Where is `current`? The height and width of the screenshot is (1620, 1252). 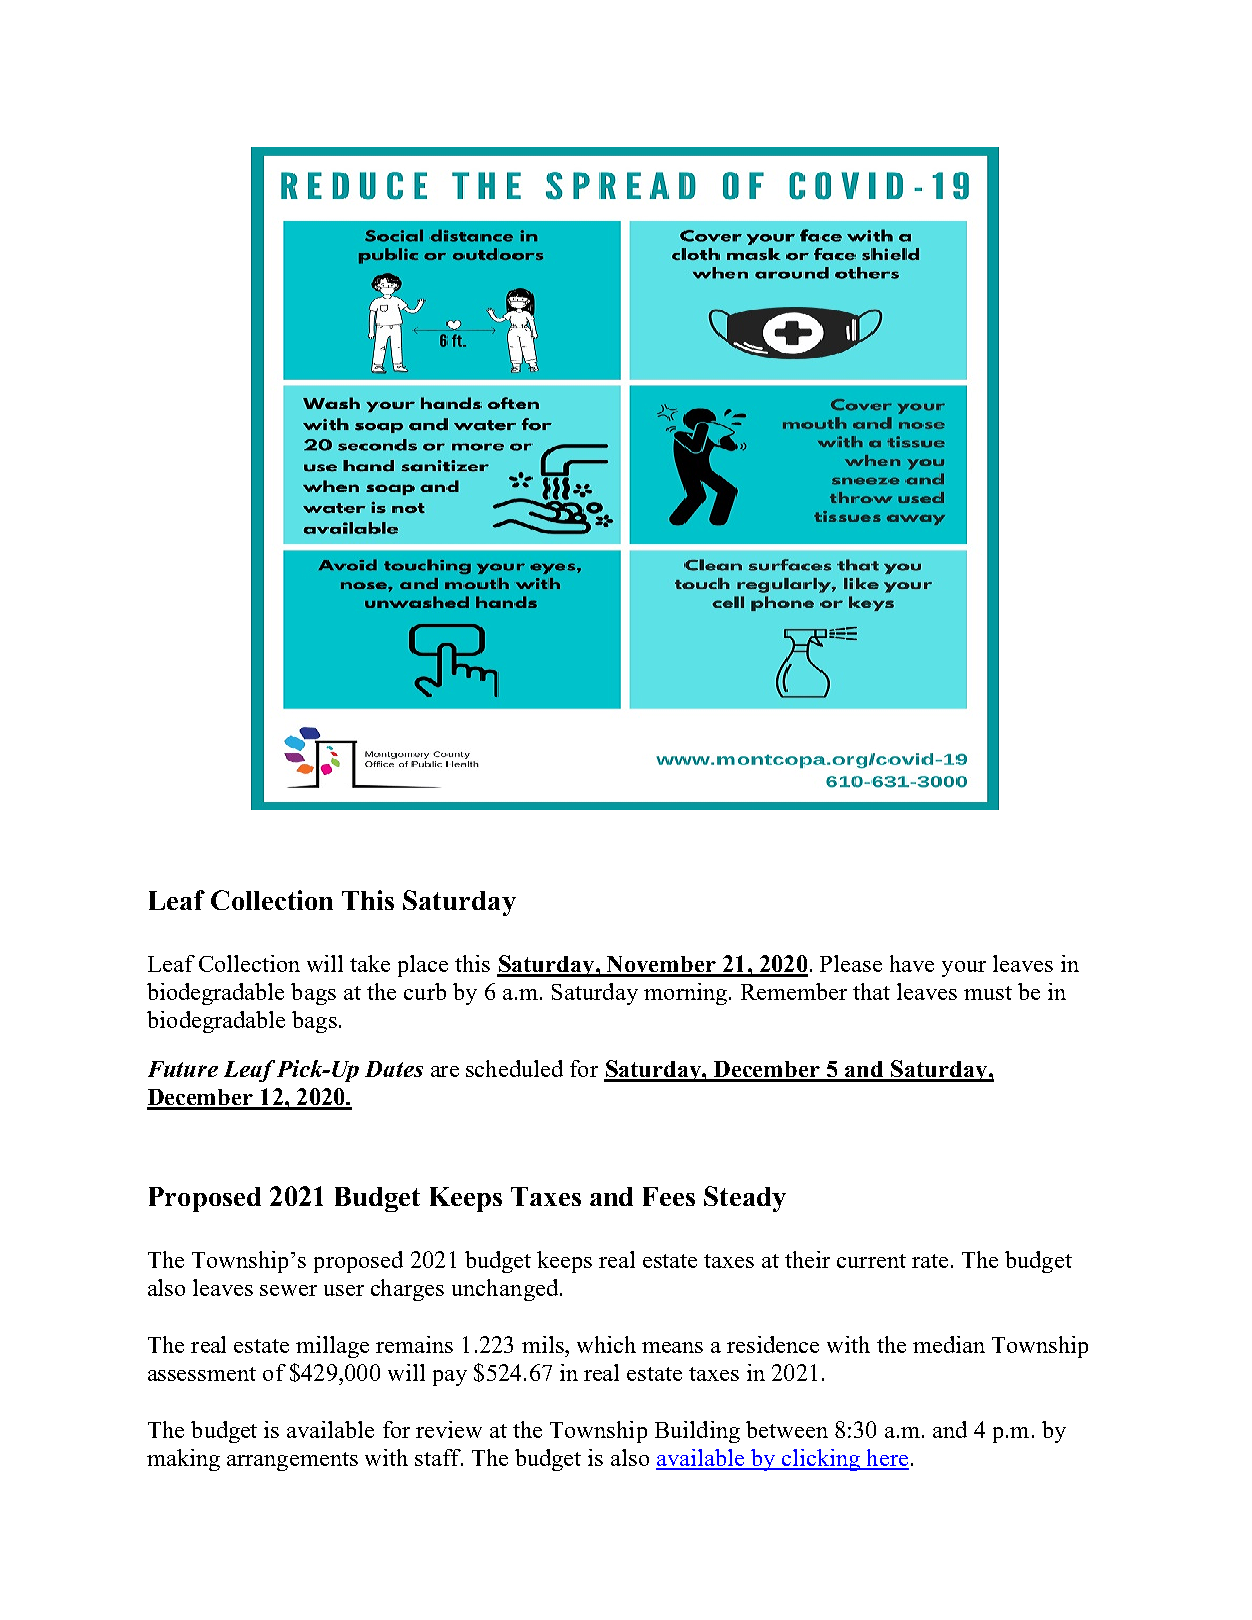 current is located at coordinates (871, 1261).
